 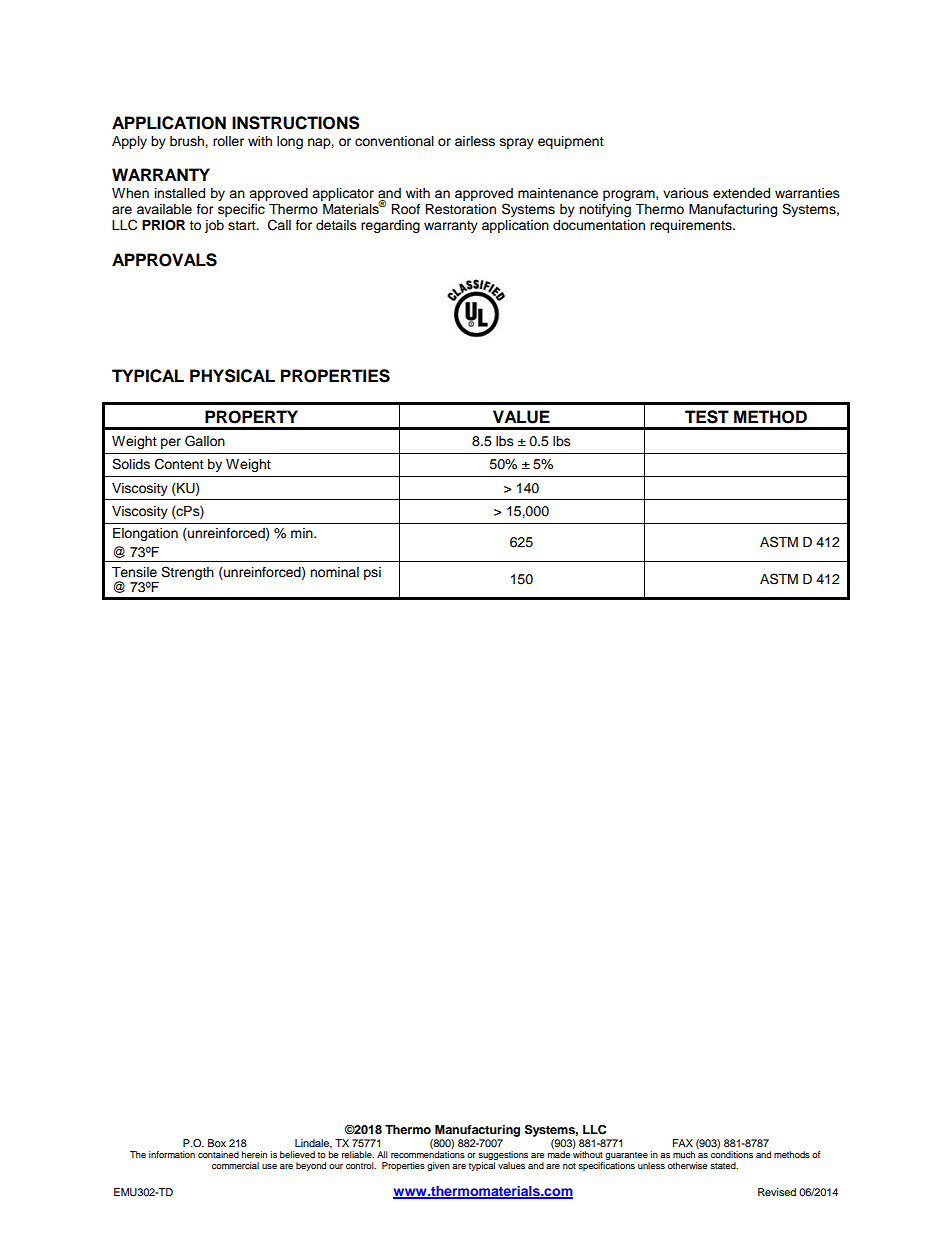 I want to click on contained, so click(x=218, y=1154).
